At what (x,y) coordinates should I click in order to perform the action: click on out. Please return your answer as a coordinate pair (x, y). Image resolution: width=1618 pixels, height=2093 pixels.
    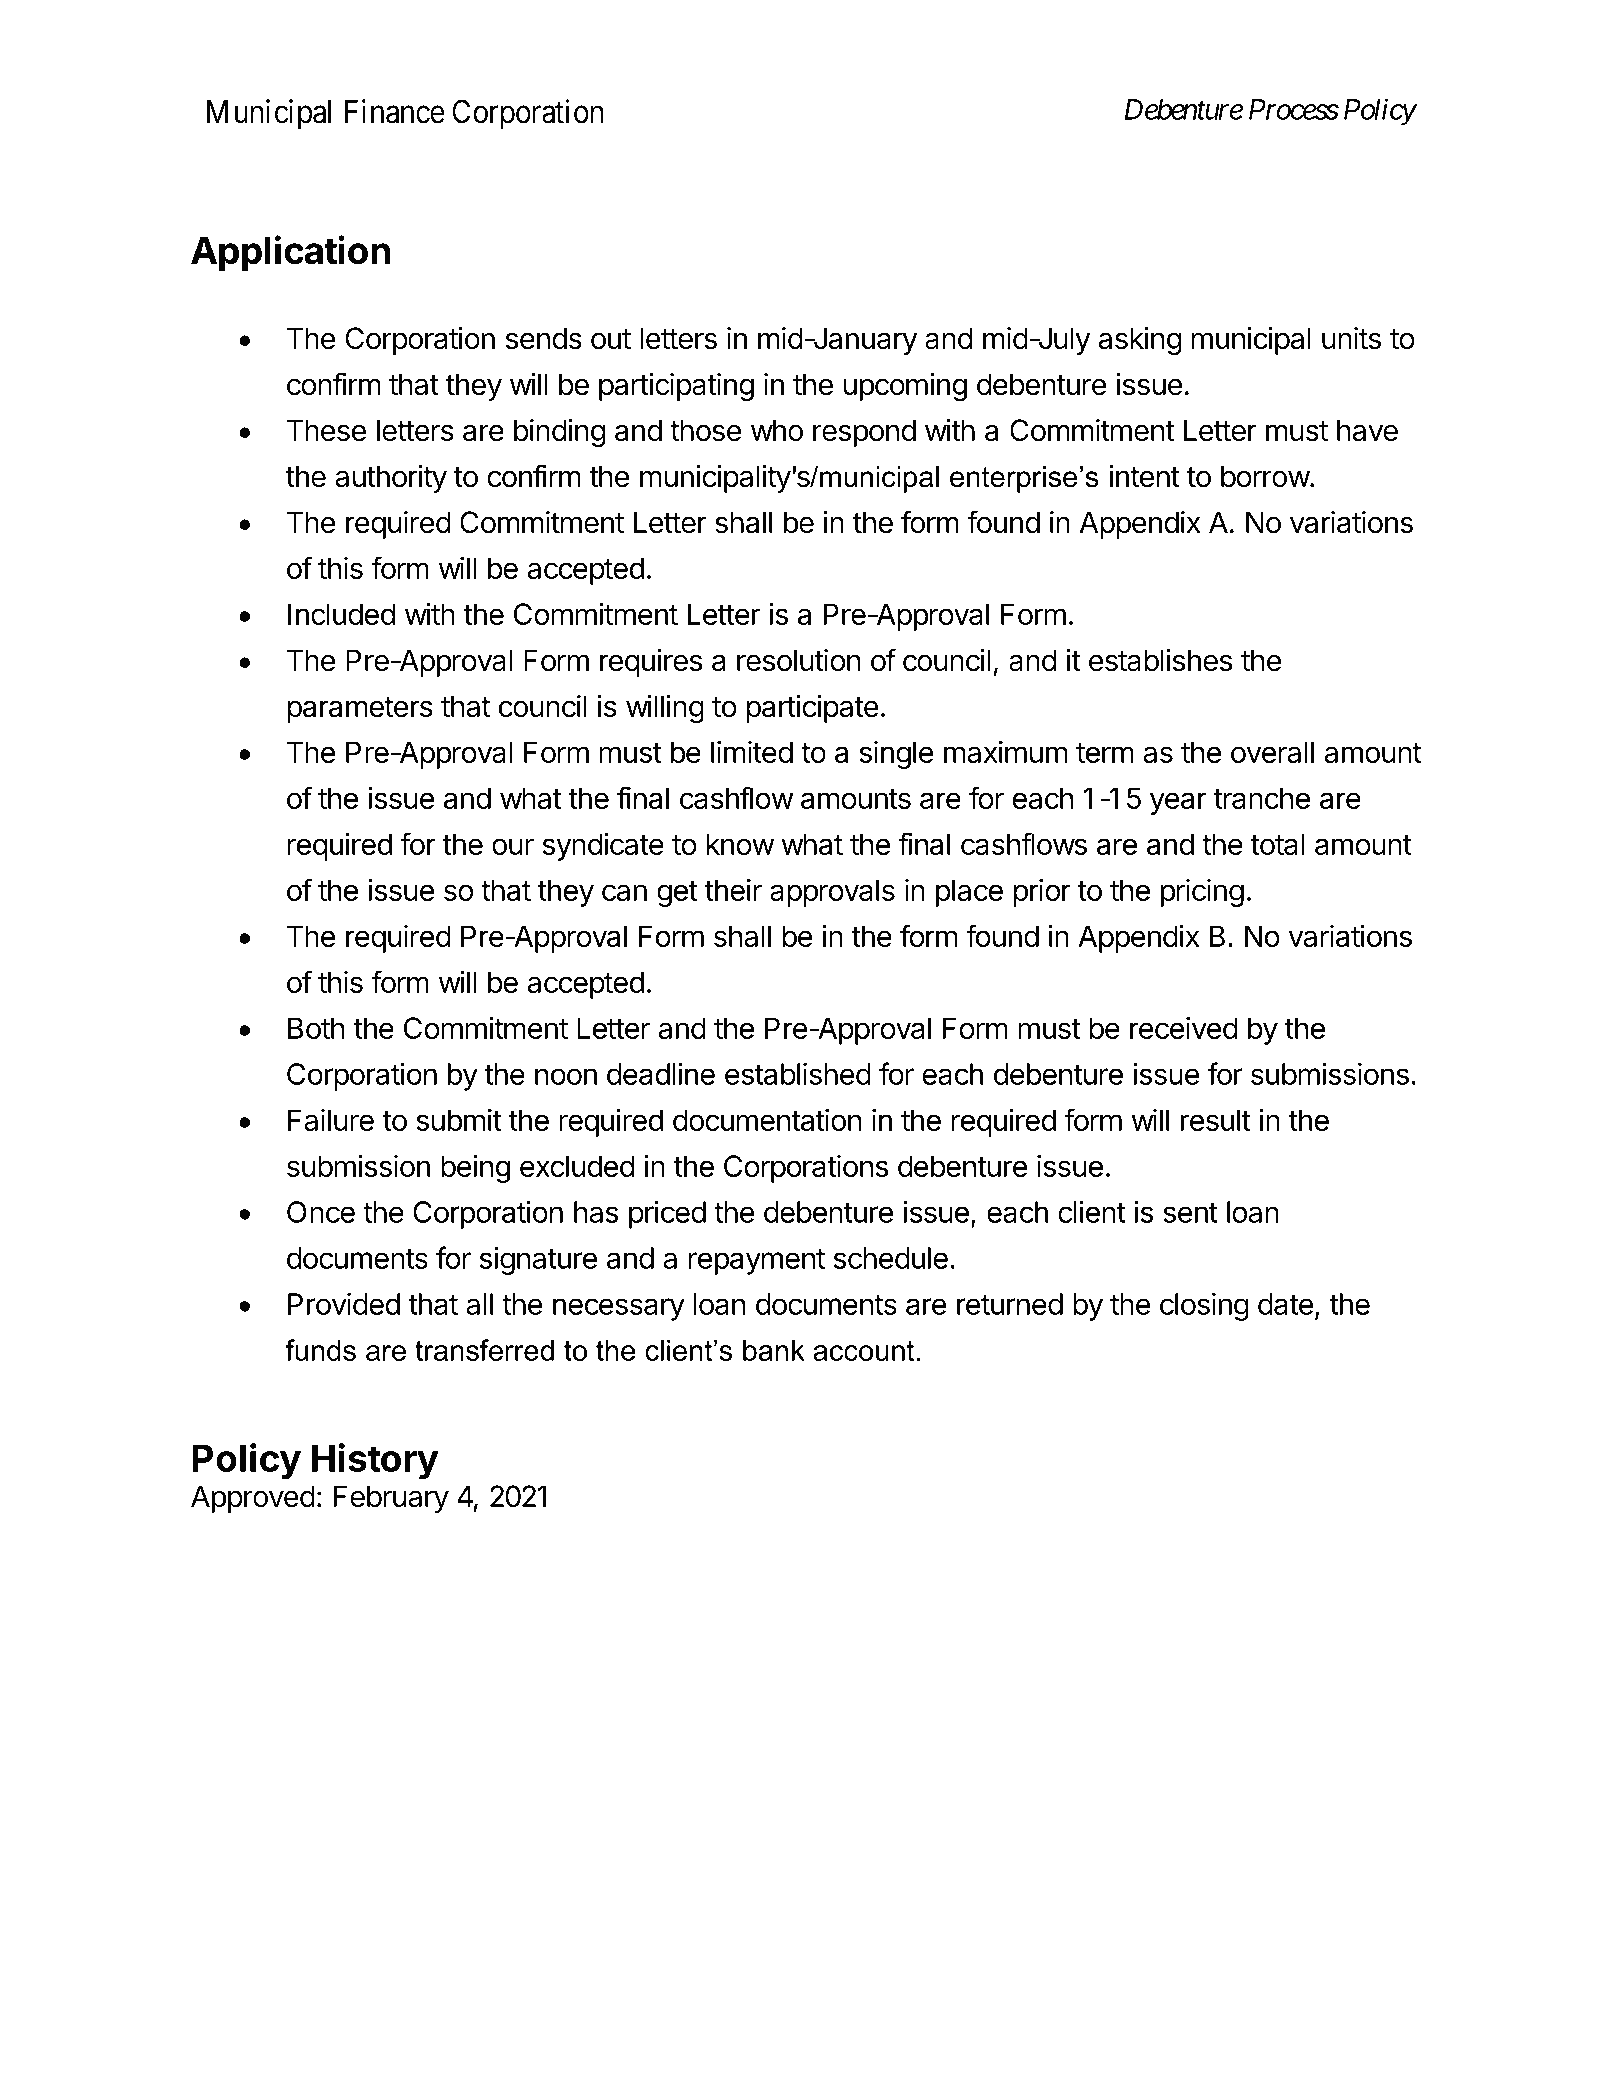
    Looking at the image, I should click on (611, 339).
